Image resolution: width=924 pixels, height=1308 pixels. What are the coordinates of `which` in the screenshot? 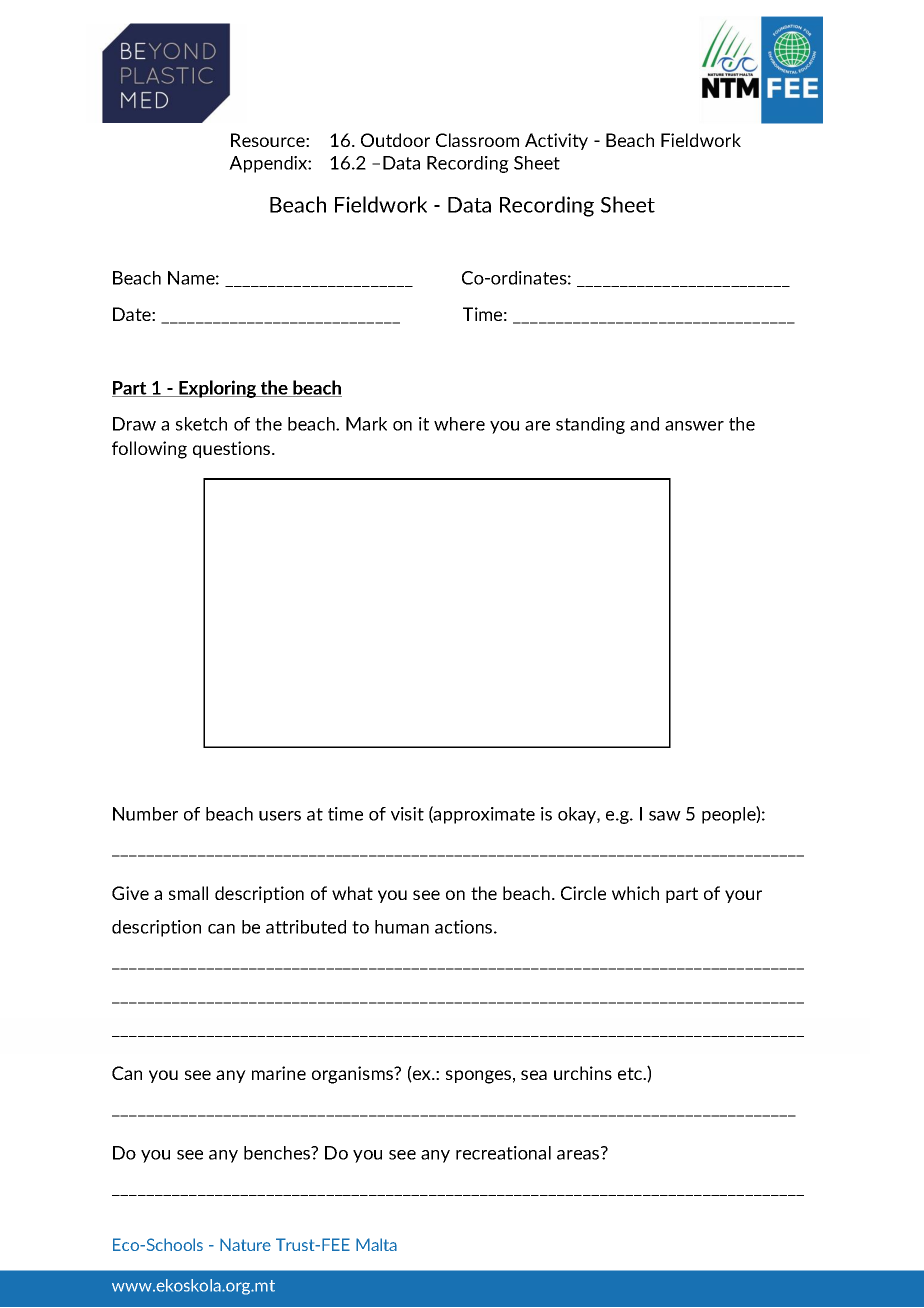 It's located at (635, 893).
